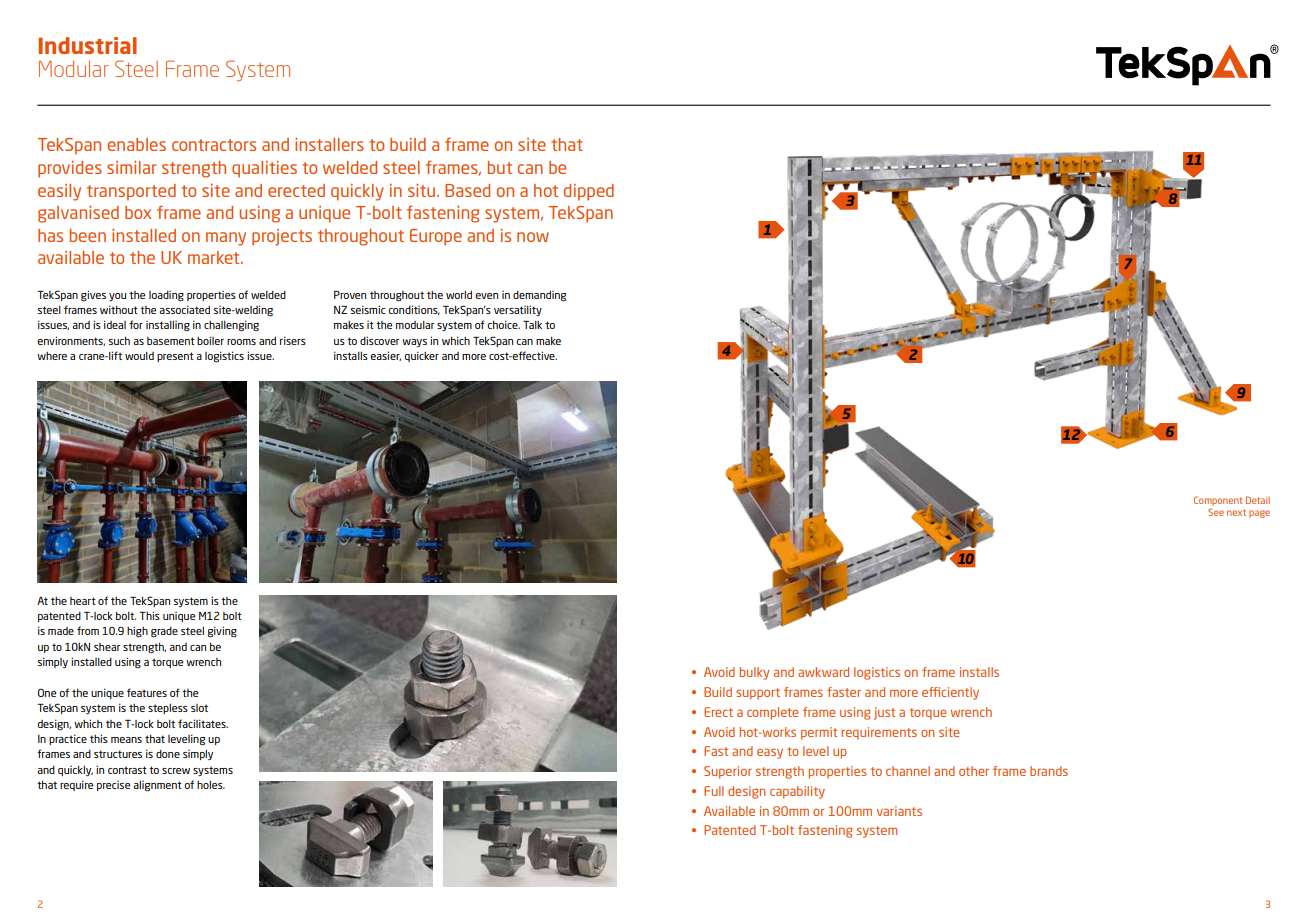  What do you see at coordinates (211, 785) in the image?
I see `holes` at bounding box center [211, 785].
